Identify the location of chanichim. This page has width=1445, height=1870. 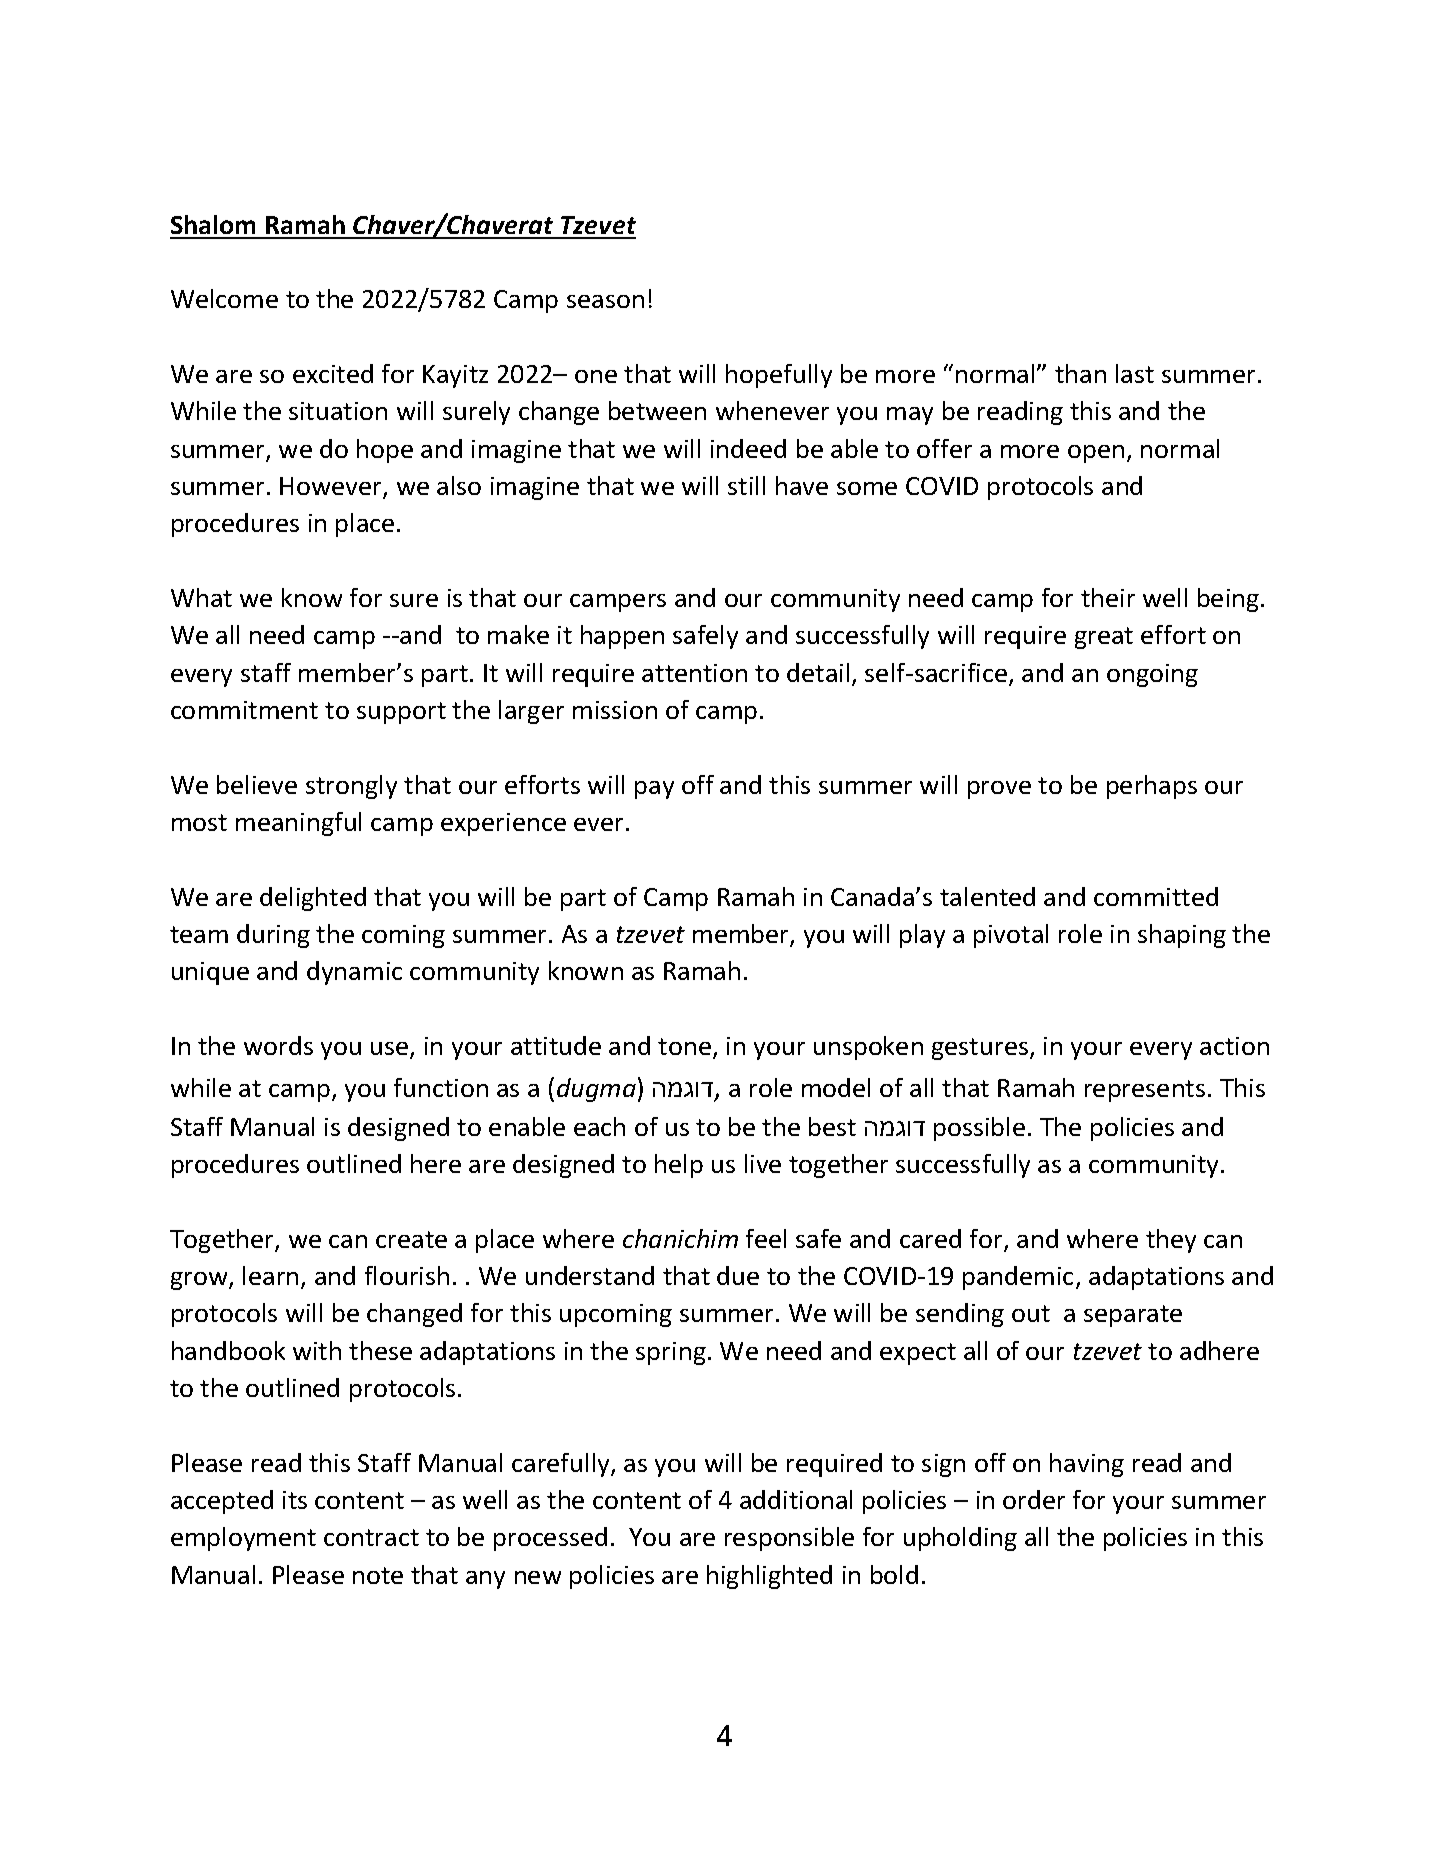
(680, 1238).
